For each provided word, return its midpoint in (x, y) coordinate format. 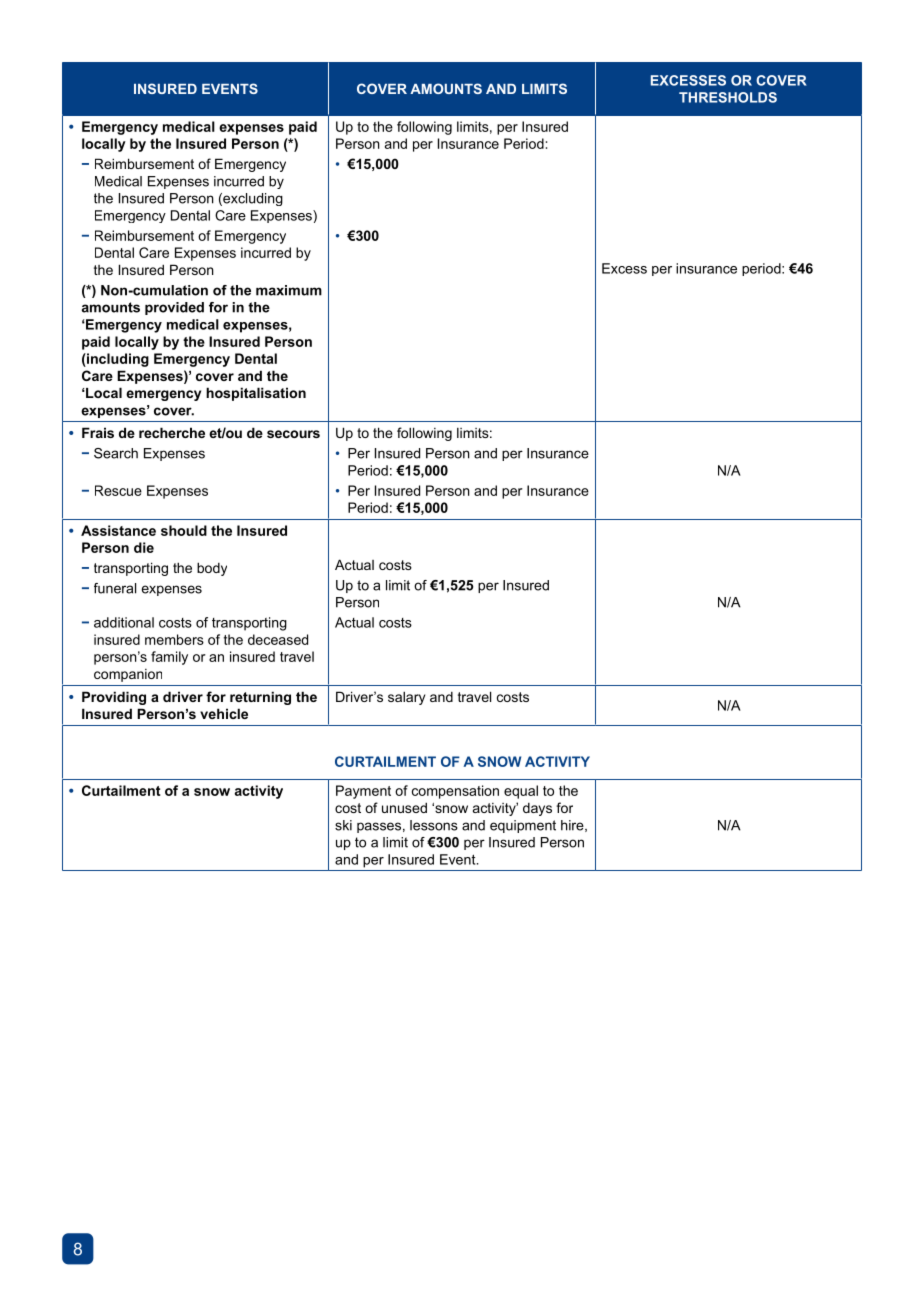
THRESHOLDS (728, 97)
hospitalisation (256, 394)
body (212, 569)
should (184, 530)
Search (116, 453)
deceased (278, 639)
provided (174, 308)
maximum (289, 290)
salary (406, 698)
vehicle (224, 713)
